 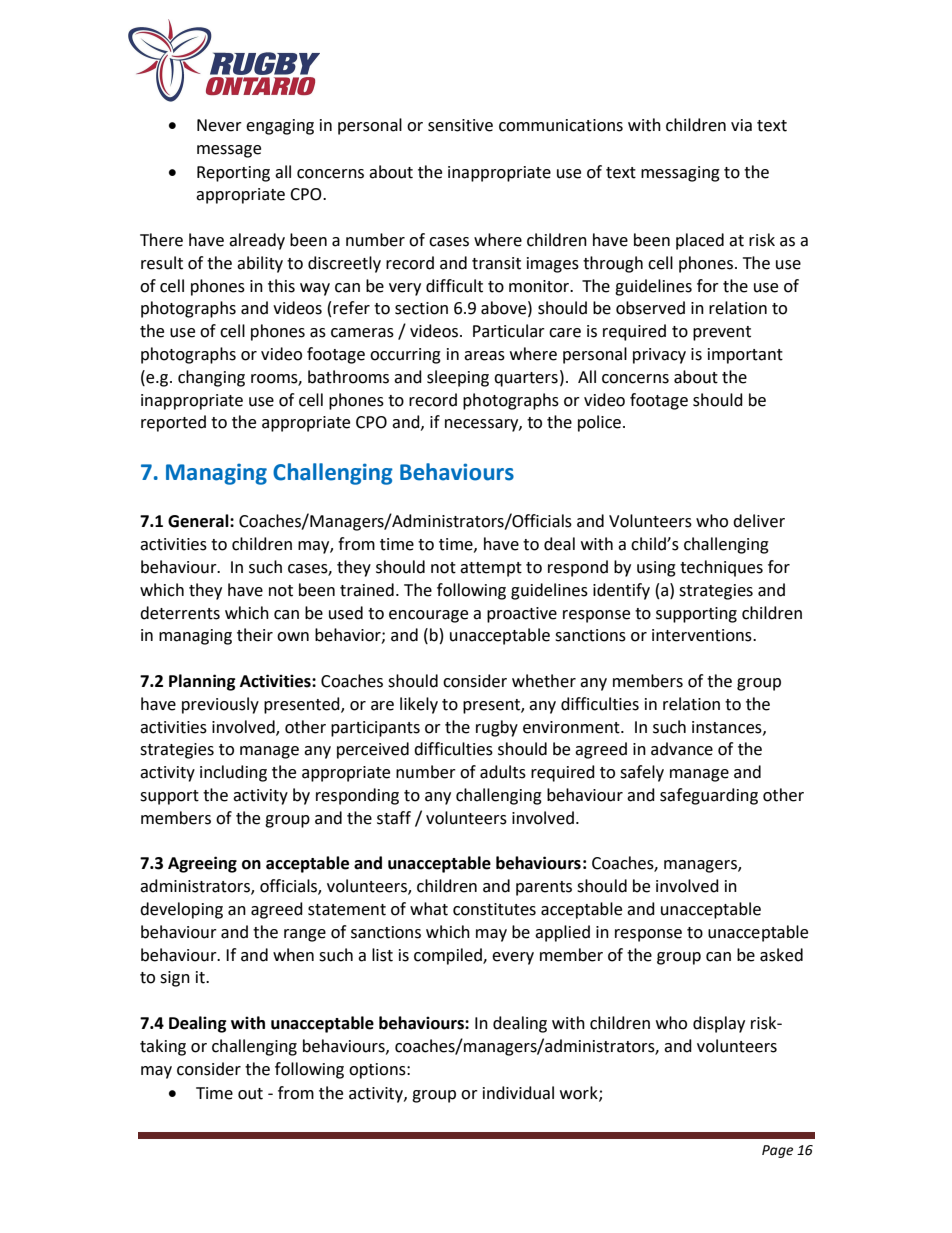 I want to click on Agreeing, so click(x=202, y=864).
